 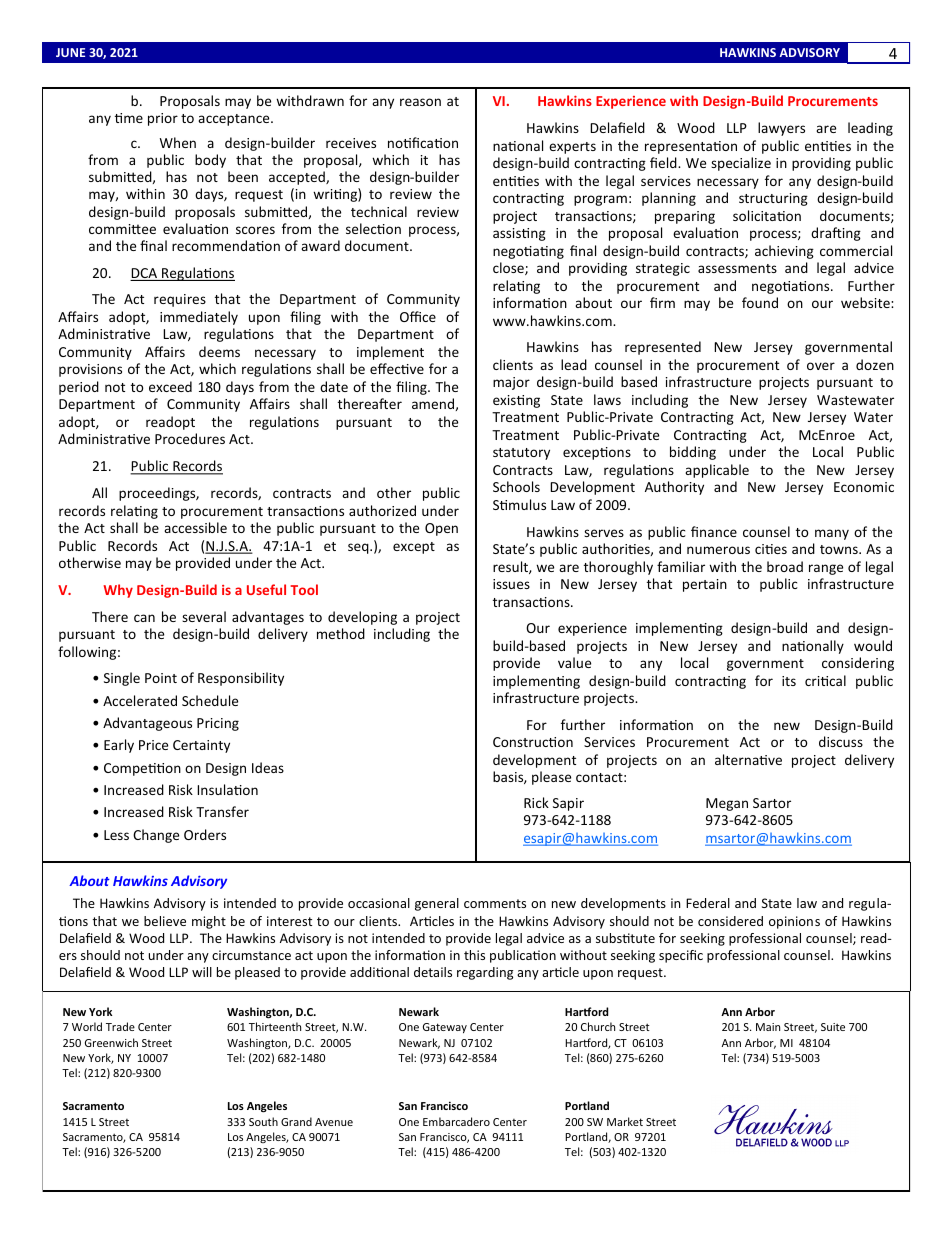 What do you see at coordinates (456, 1121) in the page?
I see `Embarcadero` at bounding box center [456, 1121].
